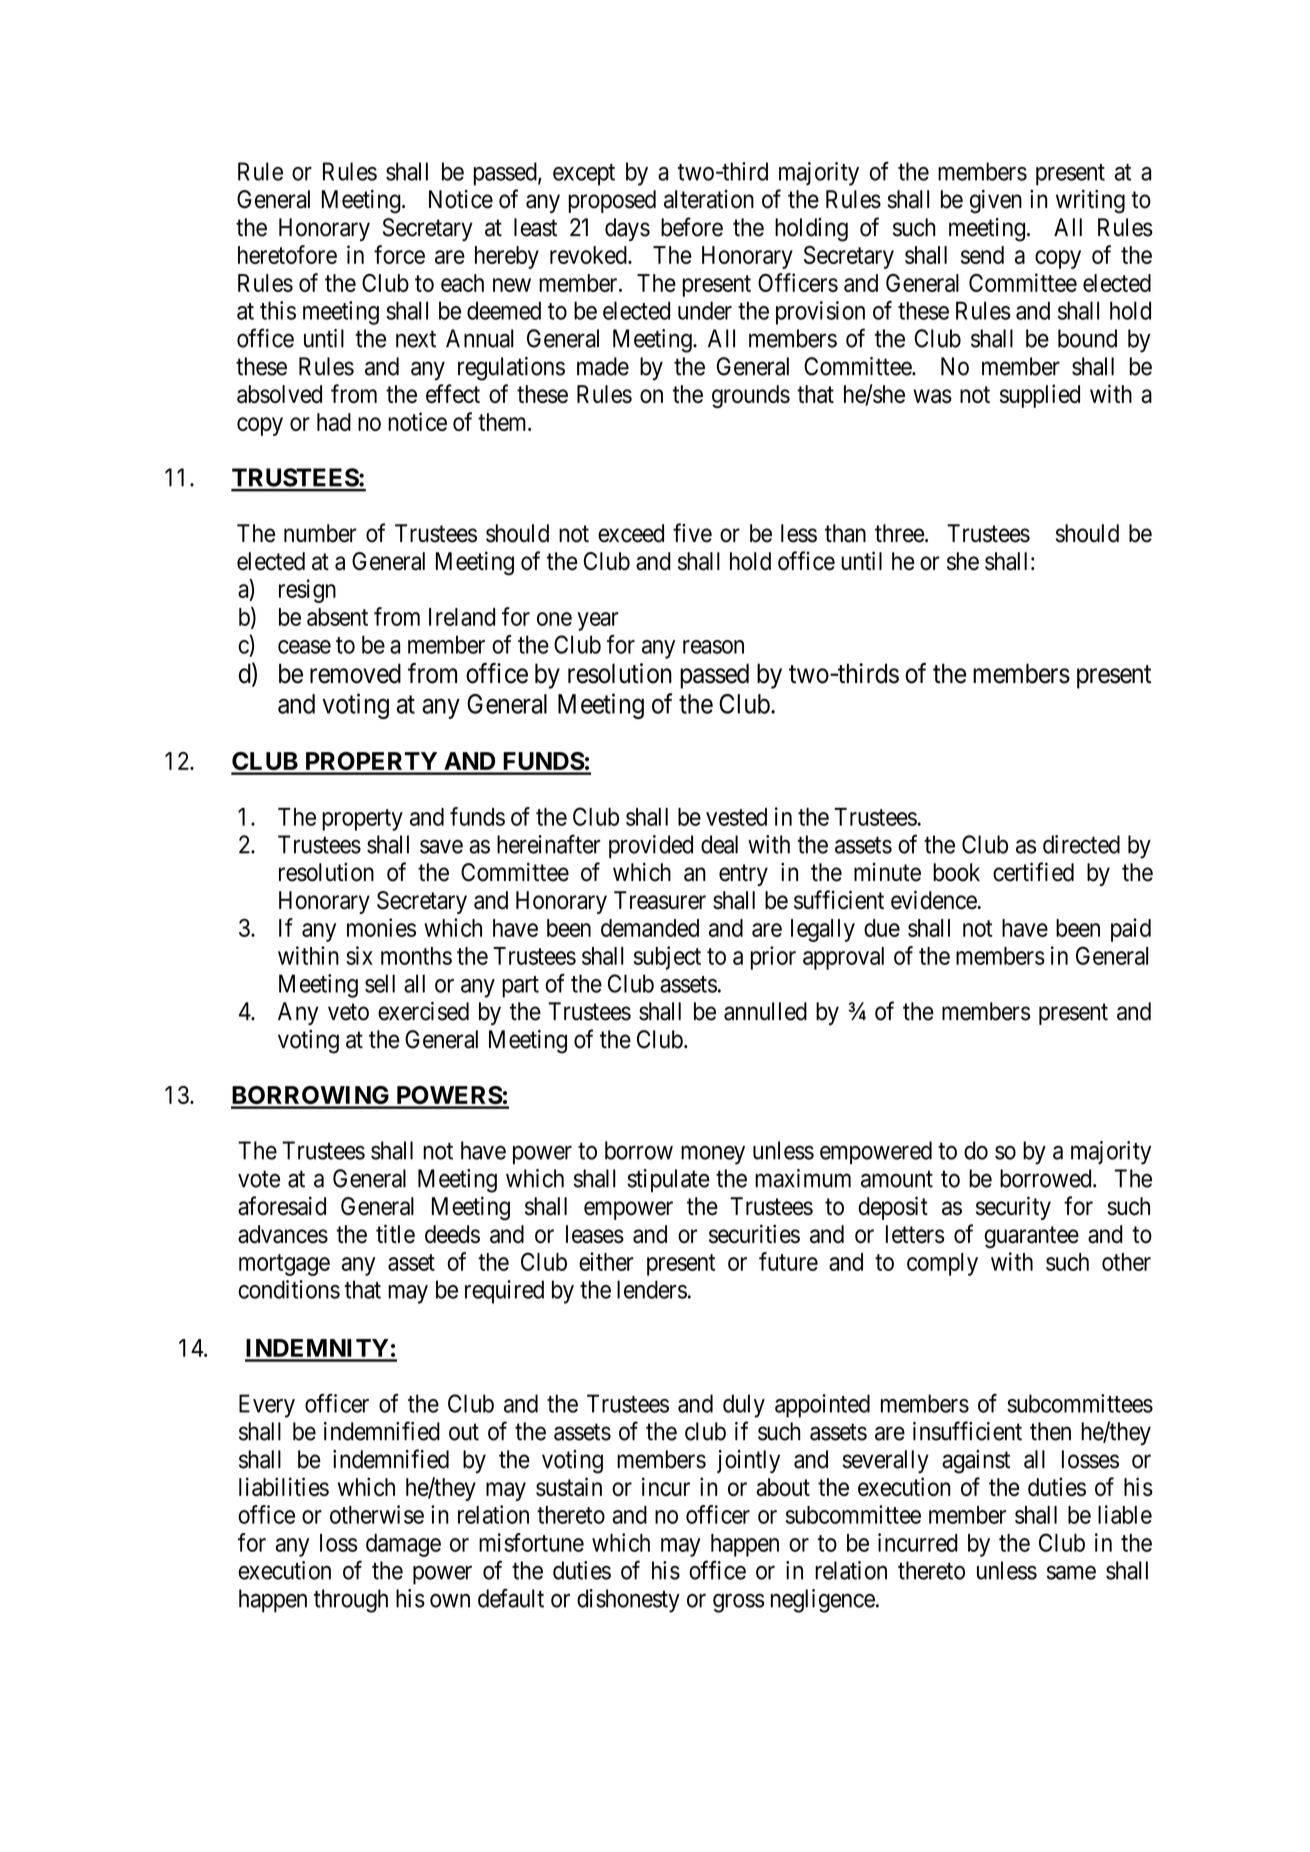  What do you see at coordinates (660, 900) in the document?
I see `Treasurer` at bounding box center [660, 900].
